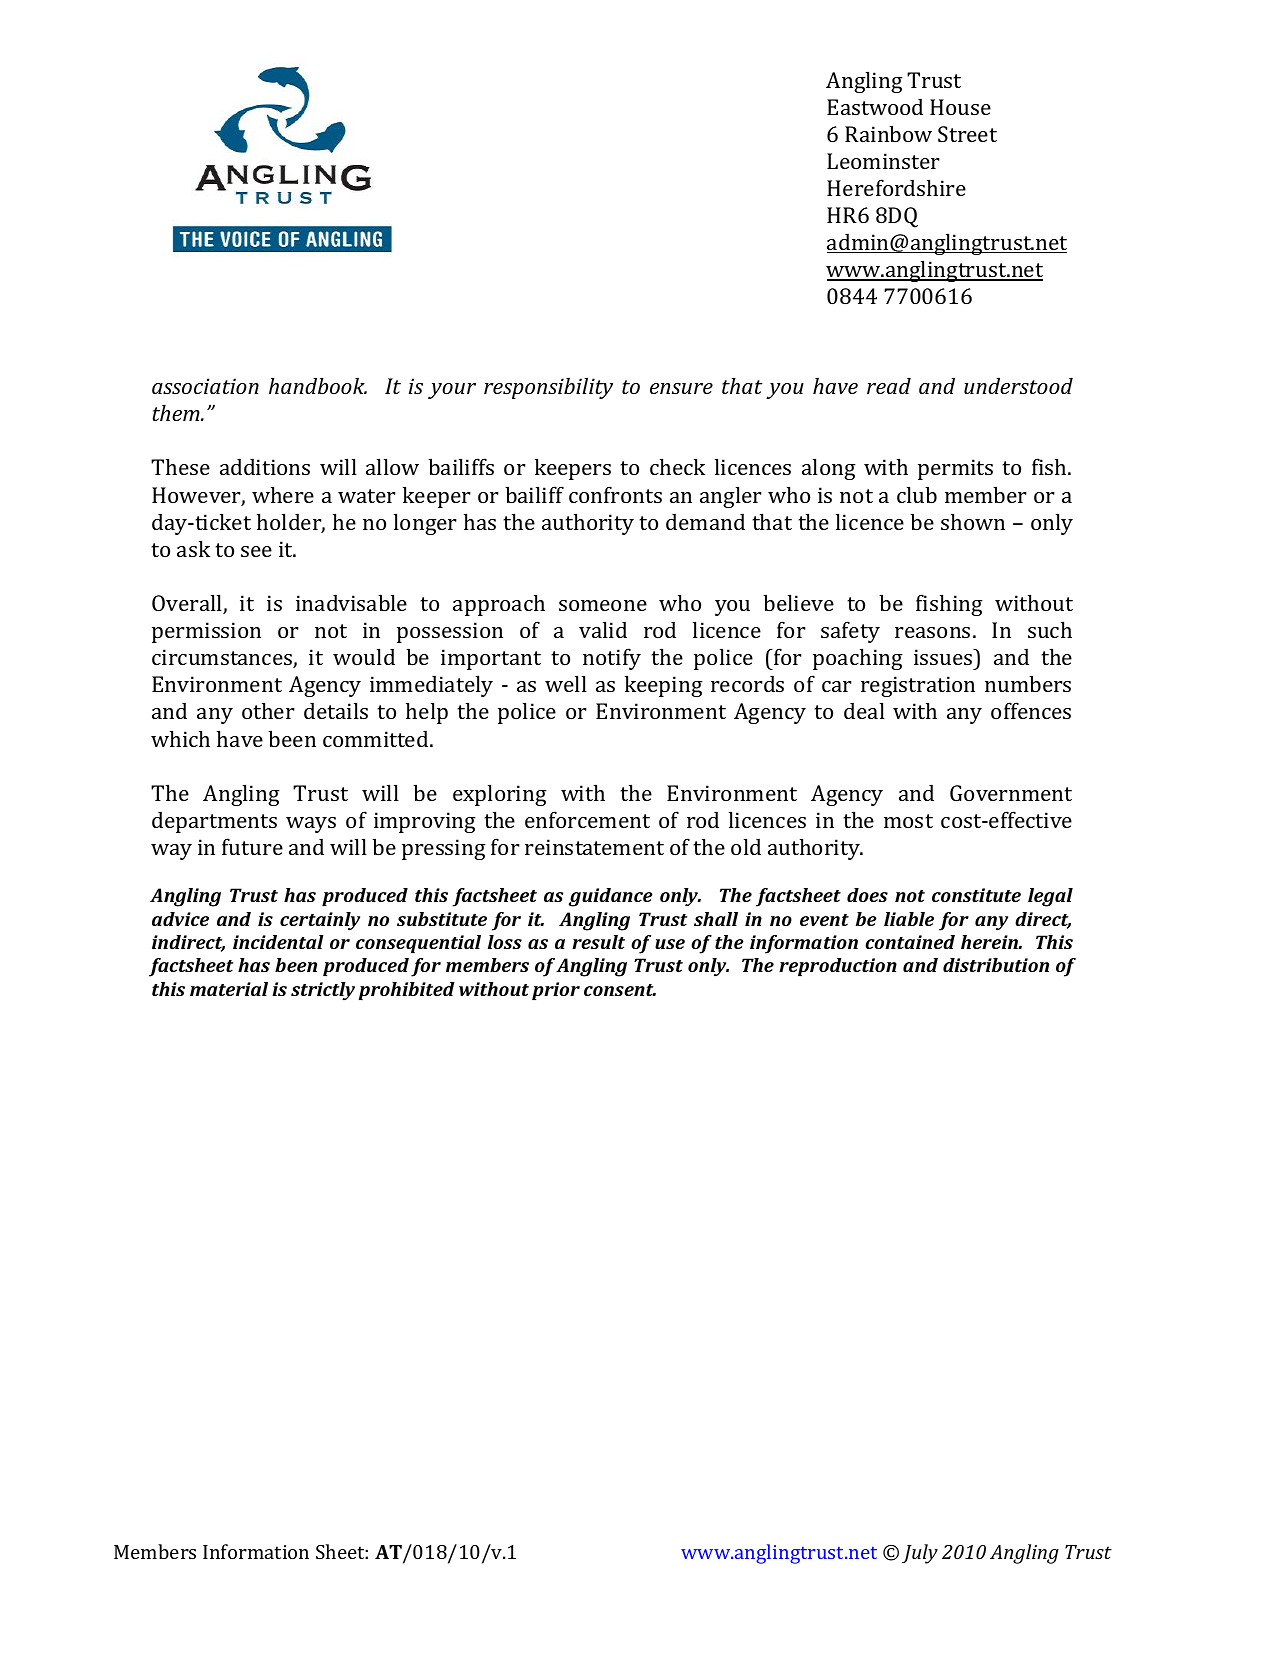 The height and width of the page is (1665, 1287). Describe the element at coordinates (875, 106) in the page. I see `Eastwood` at that location.
